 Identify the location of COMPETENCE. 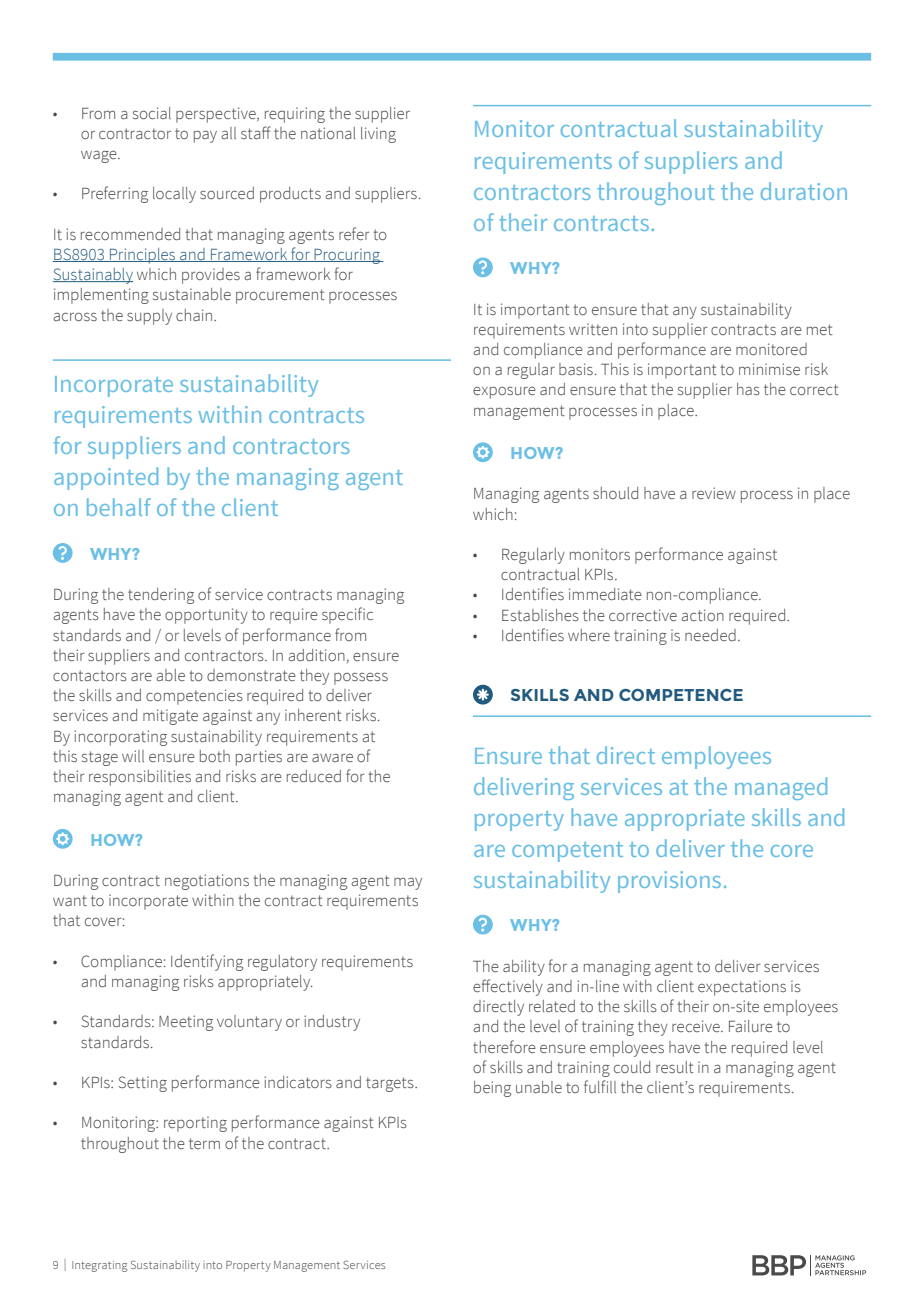
(681, 695).
